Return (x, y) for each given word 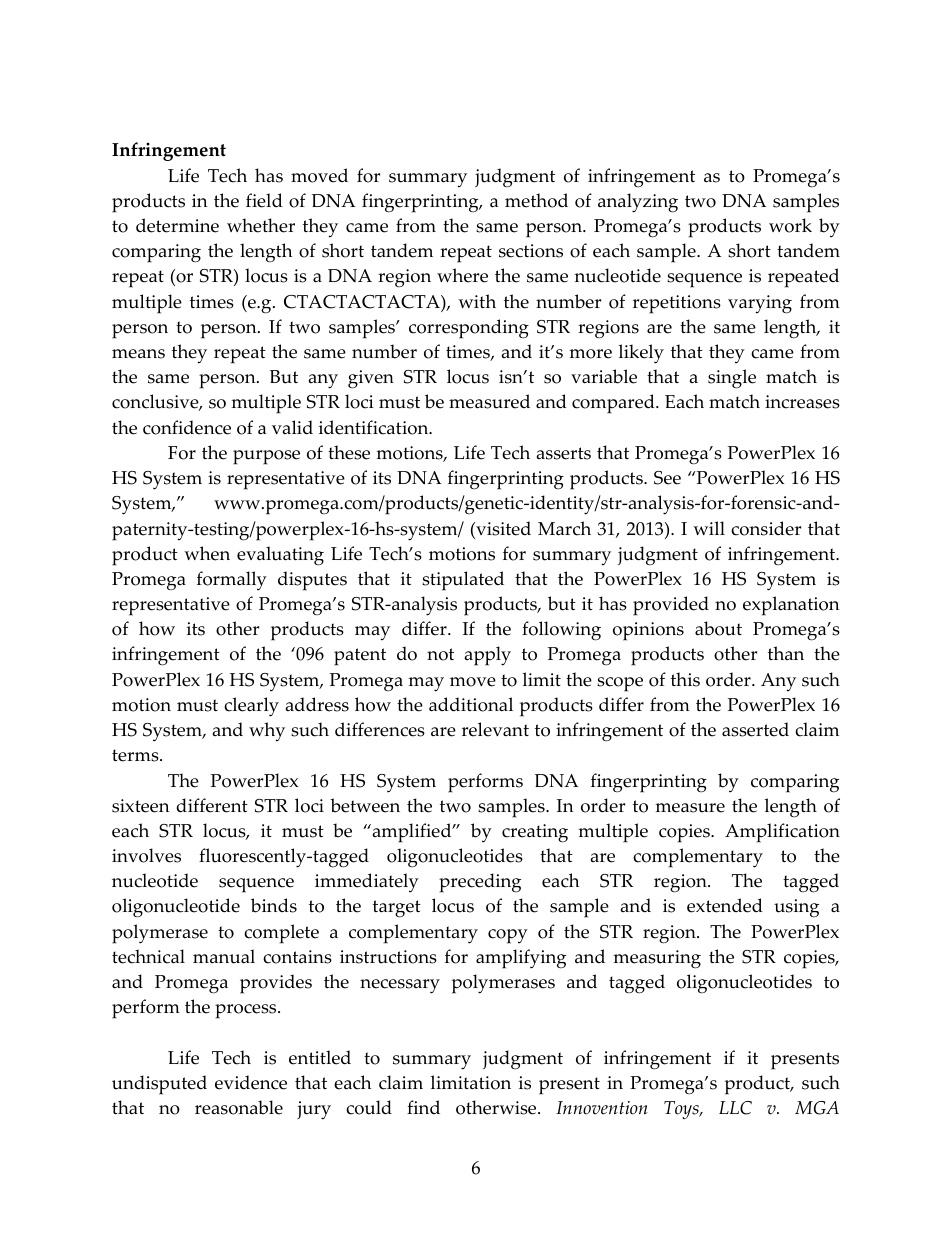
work (790, 225)
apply (487, 656)
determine (177, 225)
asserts (563, 453)
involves (146, 855)
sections (531, 251)
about (718, 628)
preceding (480, 883)
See (667, 478)
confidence (187, 427)
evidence (251, 1082)
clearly (251, 707)
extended (725, 905)
